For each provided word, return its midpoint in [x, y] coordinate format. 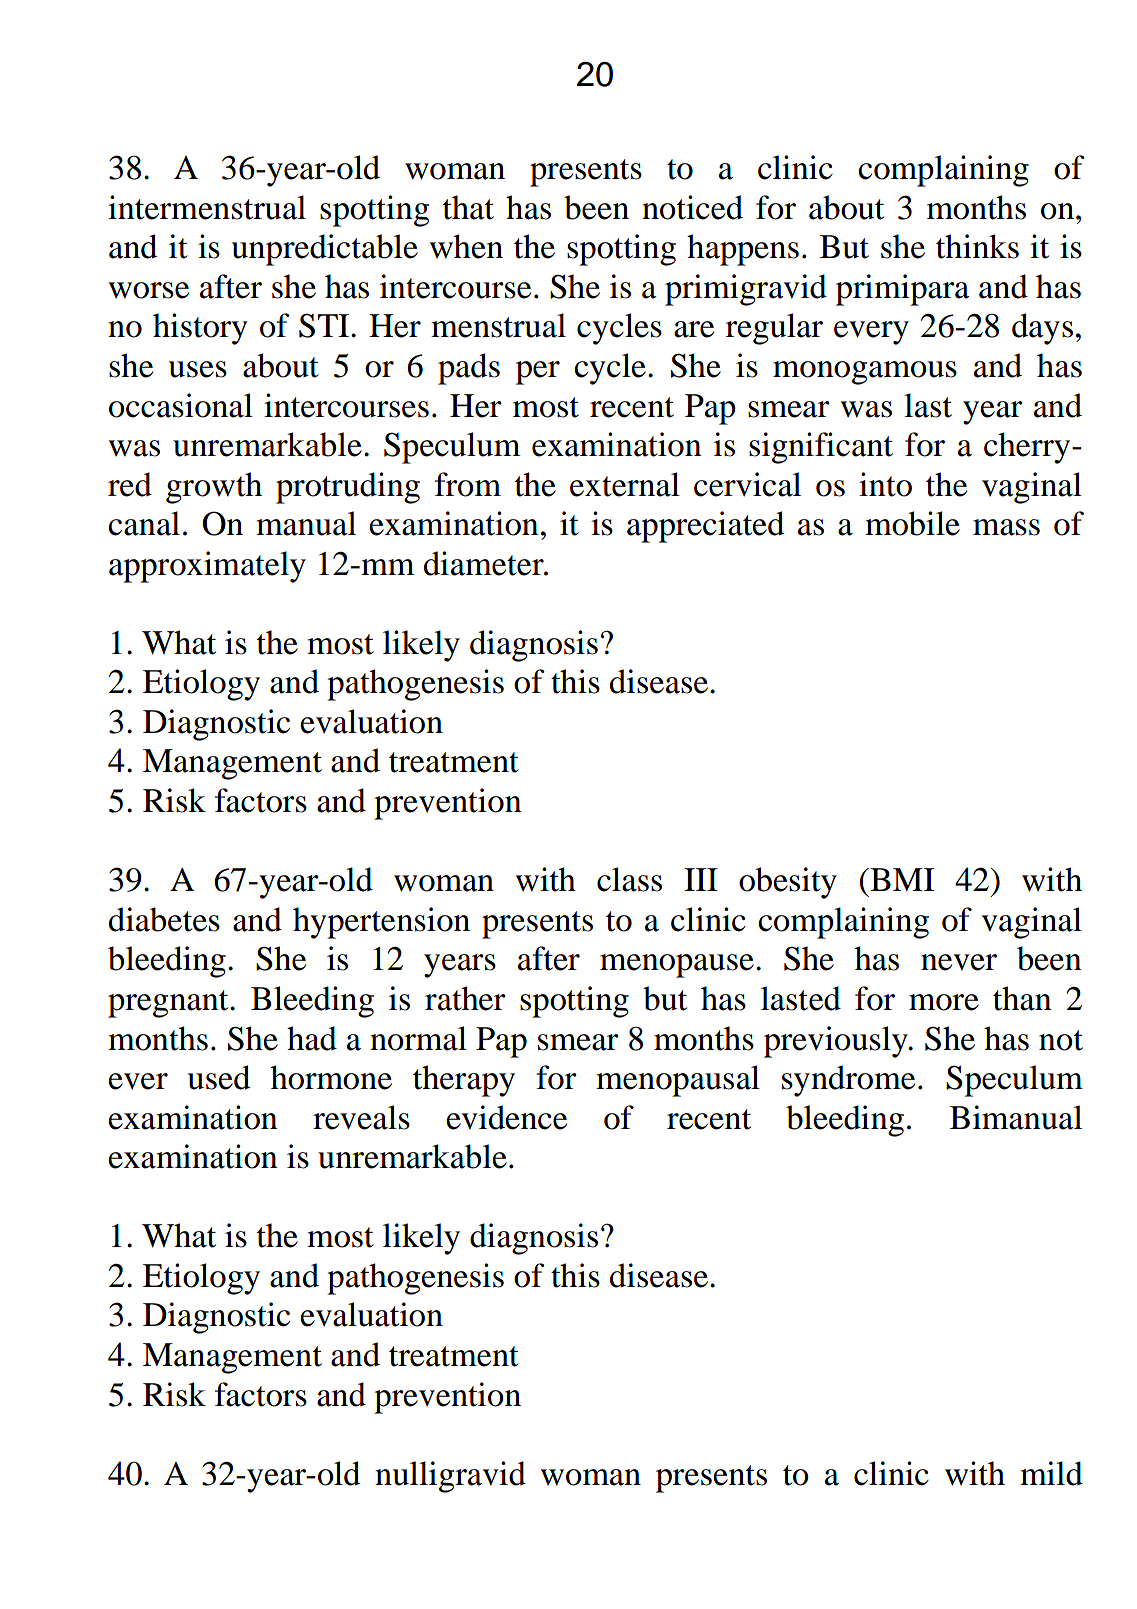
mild [1051, 1473]
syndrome [848, 1081]
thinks [977, 246]
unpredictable [324, 250]
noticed [692, 207]
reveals [361, 1117]
